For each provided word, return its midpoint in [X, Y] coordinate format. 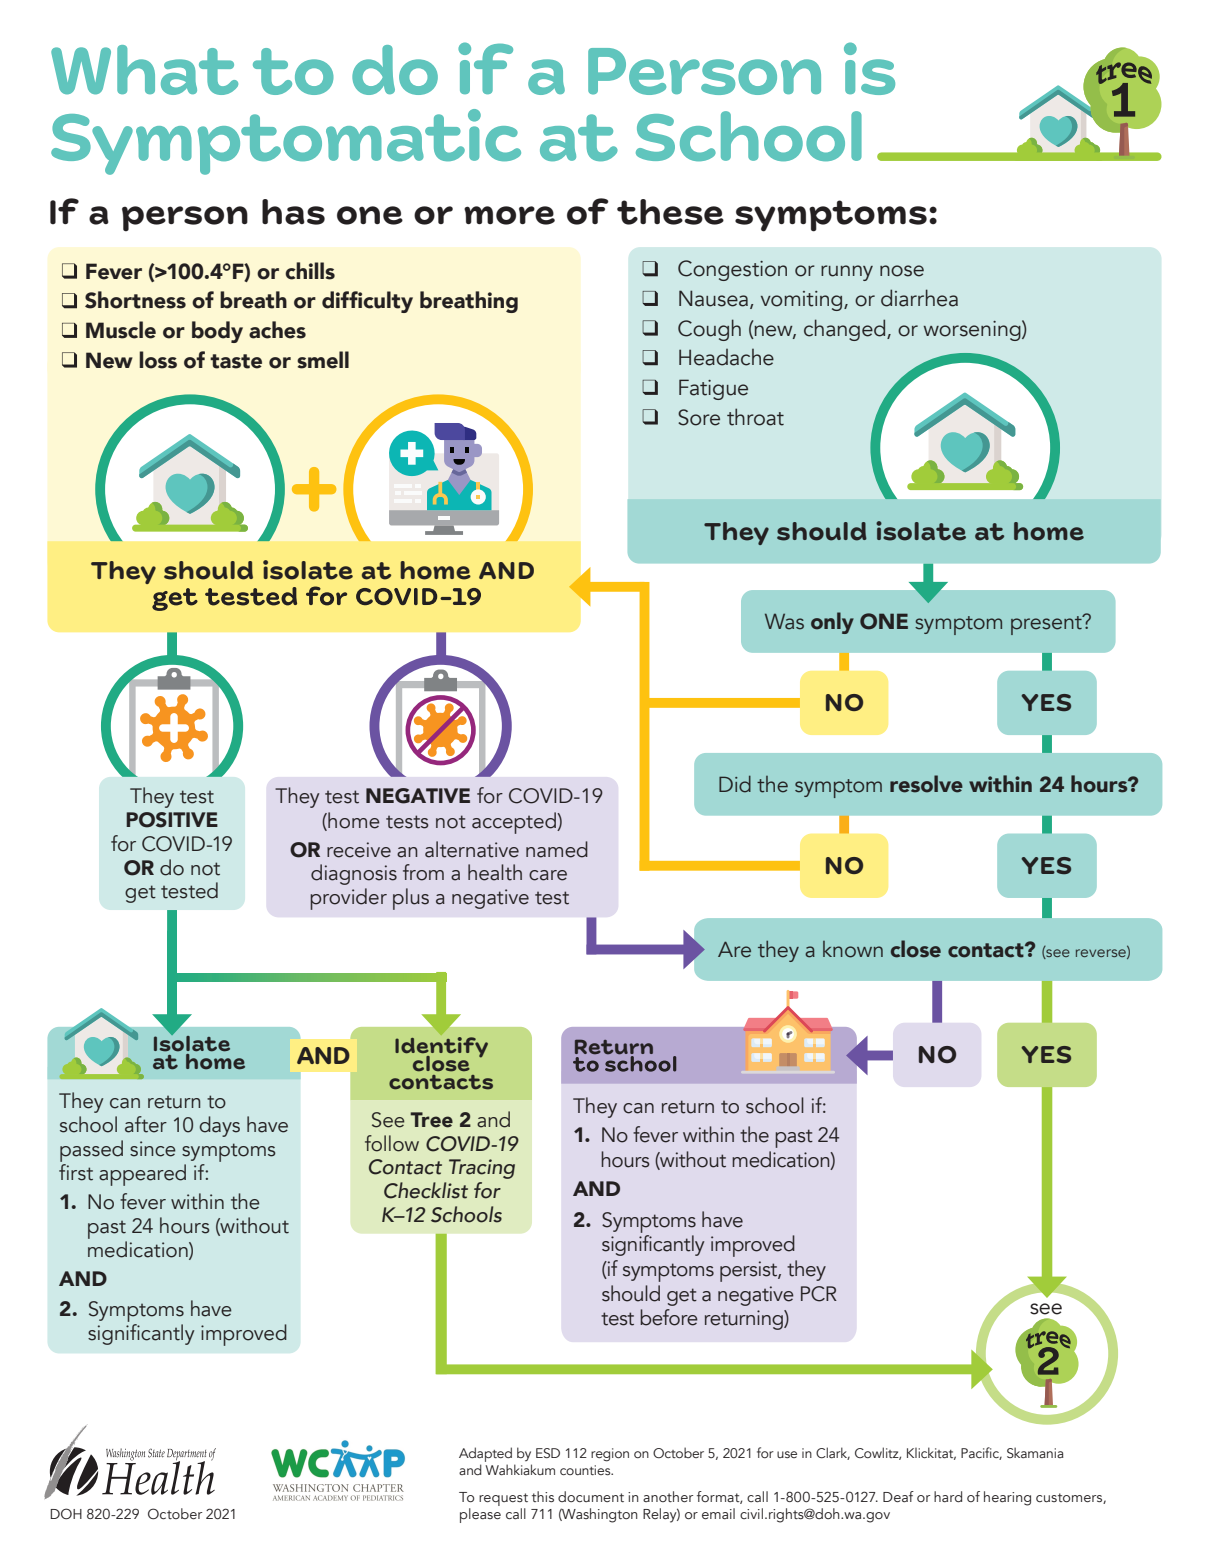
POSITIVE [172, 820]
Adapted [485, 1456]
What [144, 70]
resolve [926, 784]
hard [948, 1497]
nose [902, 271]
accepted [515, 823]
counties [586, 1470]
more [509, 215]
